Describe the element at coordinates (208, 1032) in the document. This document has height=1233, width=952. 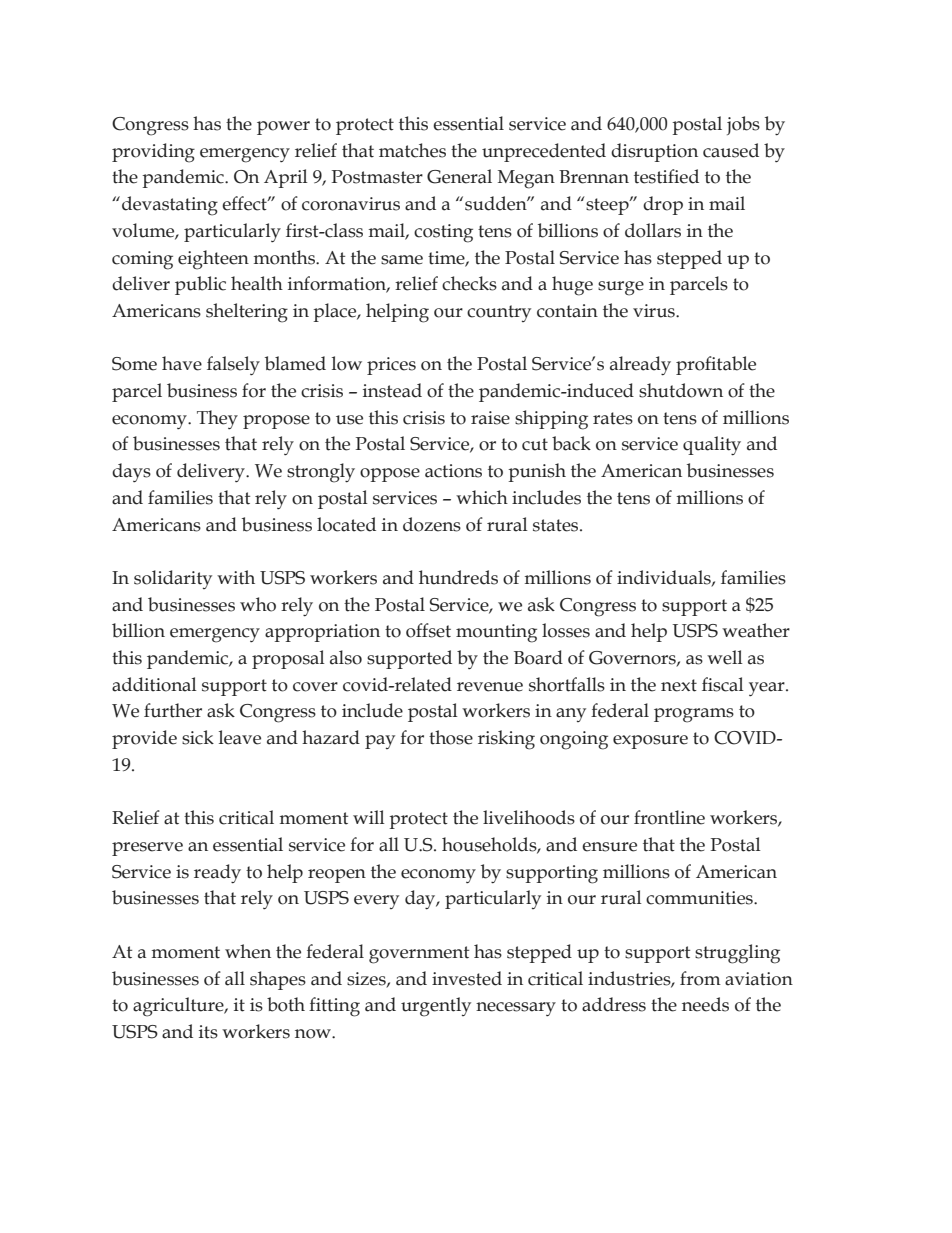
I see `its` at that location.
